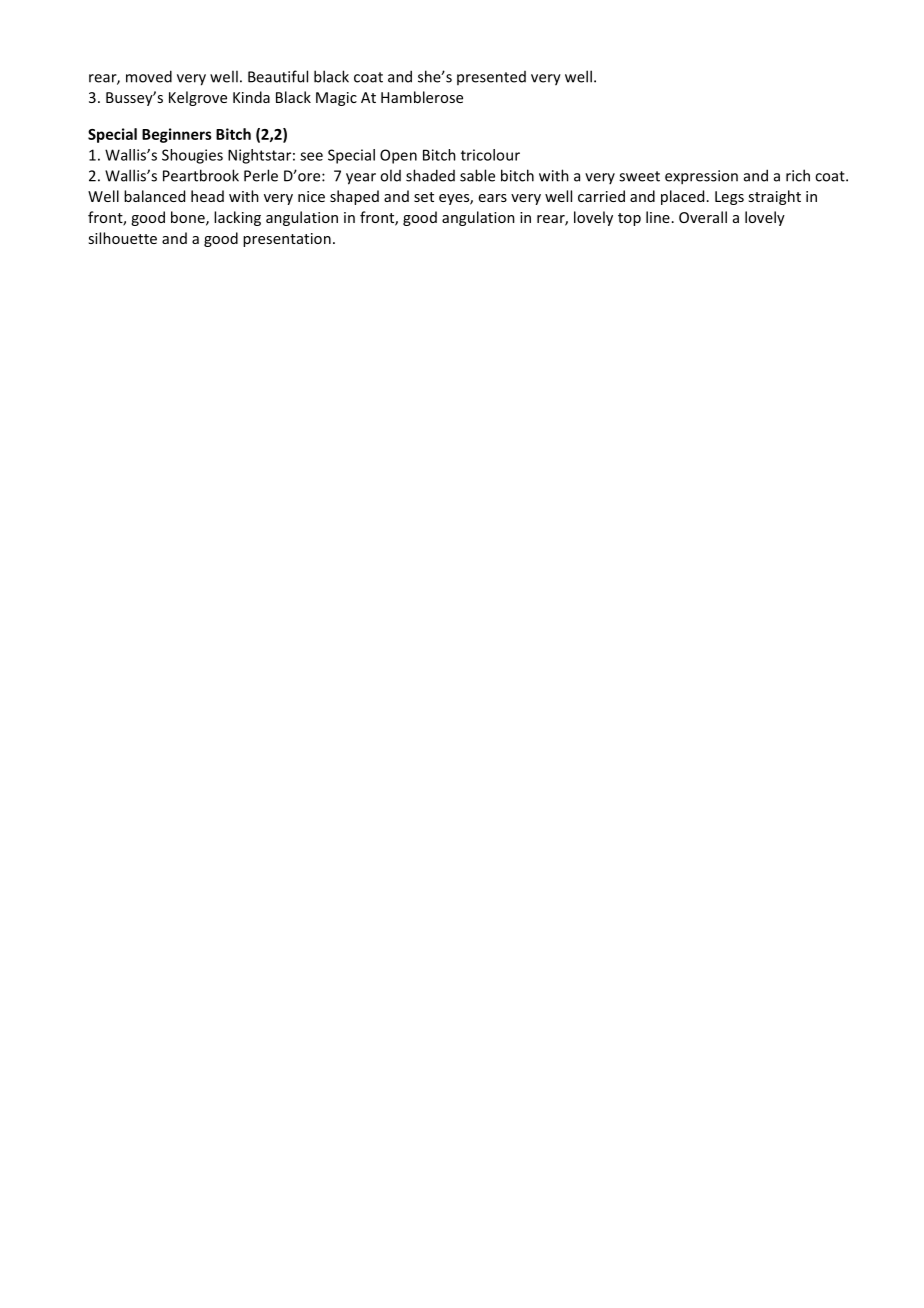  Describe the element at coordinates (336, 99) in the image. I see `Magic` at that location.
